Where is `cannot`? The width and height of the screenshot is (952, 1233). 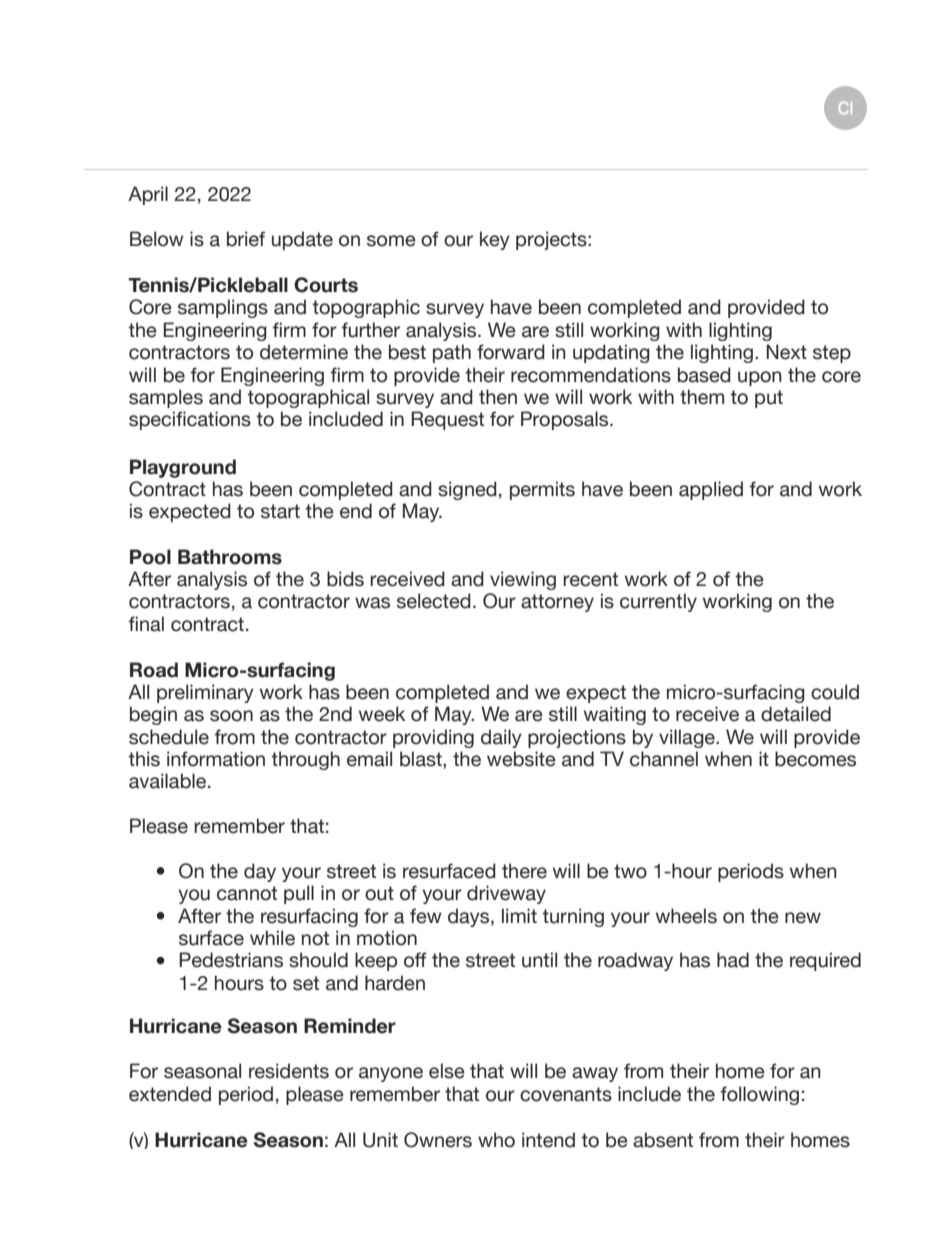 cannot is located at coordinates (247, 893).
